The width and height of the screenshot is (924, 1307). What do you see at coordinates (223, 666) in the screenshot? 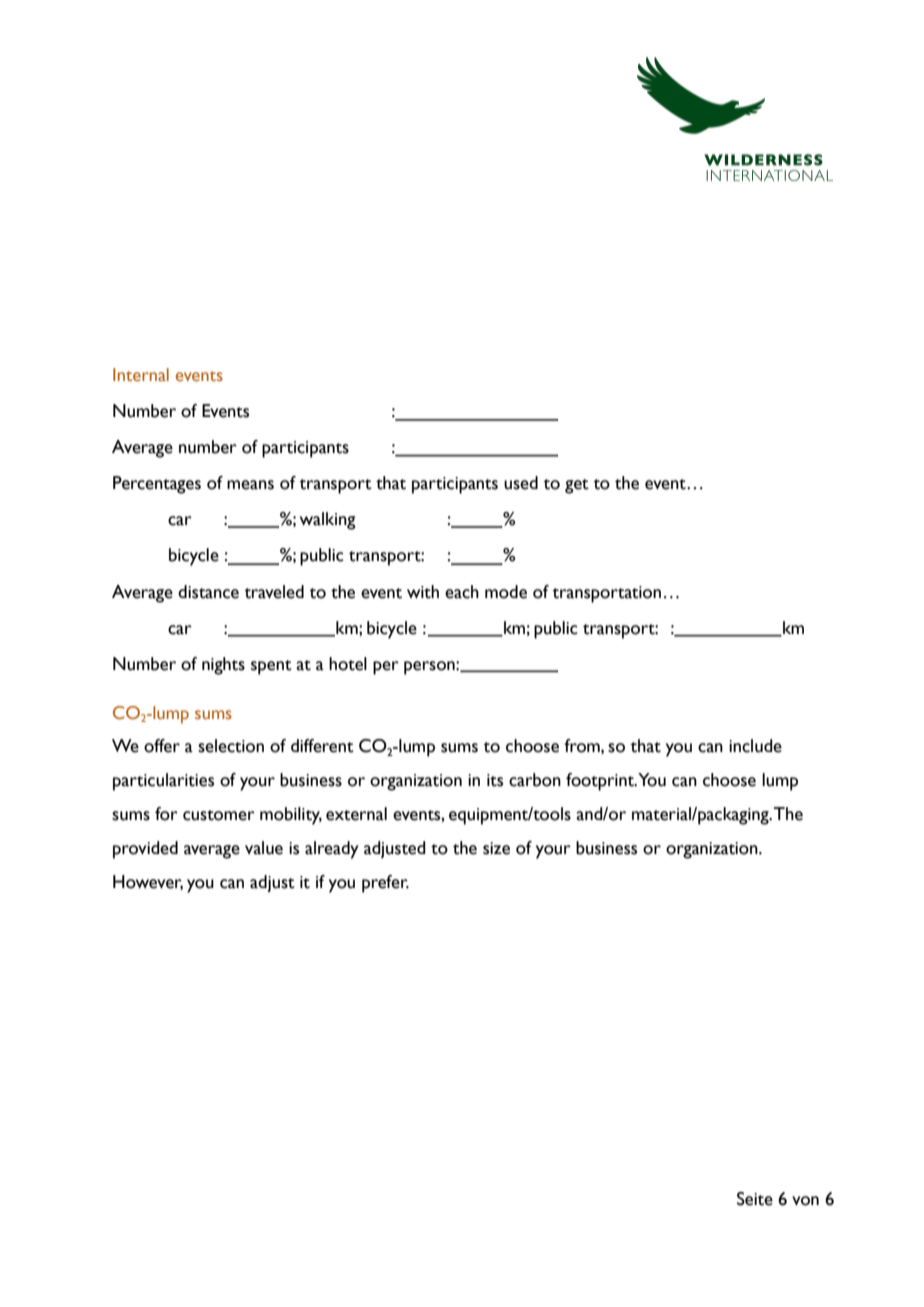
I see `nights` at bounding box center [223, 666].
